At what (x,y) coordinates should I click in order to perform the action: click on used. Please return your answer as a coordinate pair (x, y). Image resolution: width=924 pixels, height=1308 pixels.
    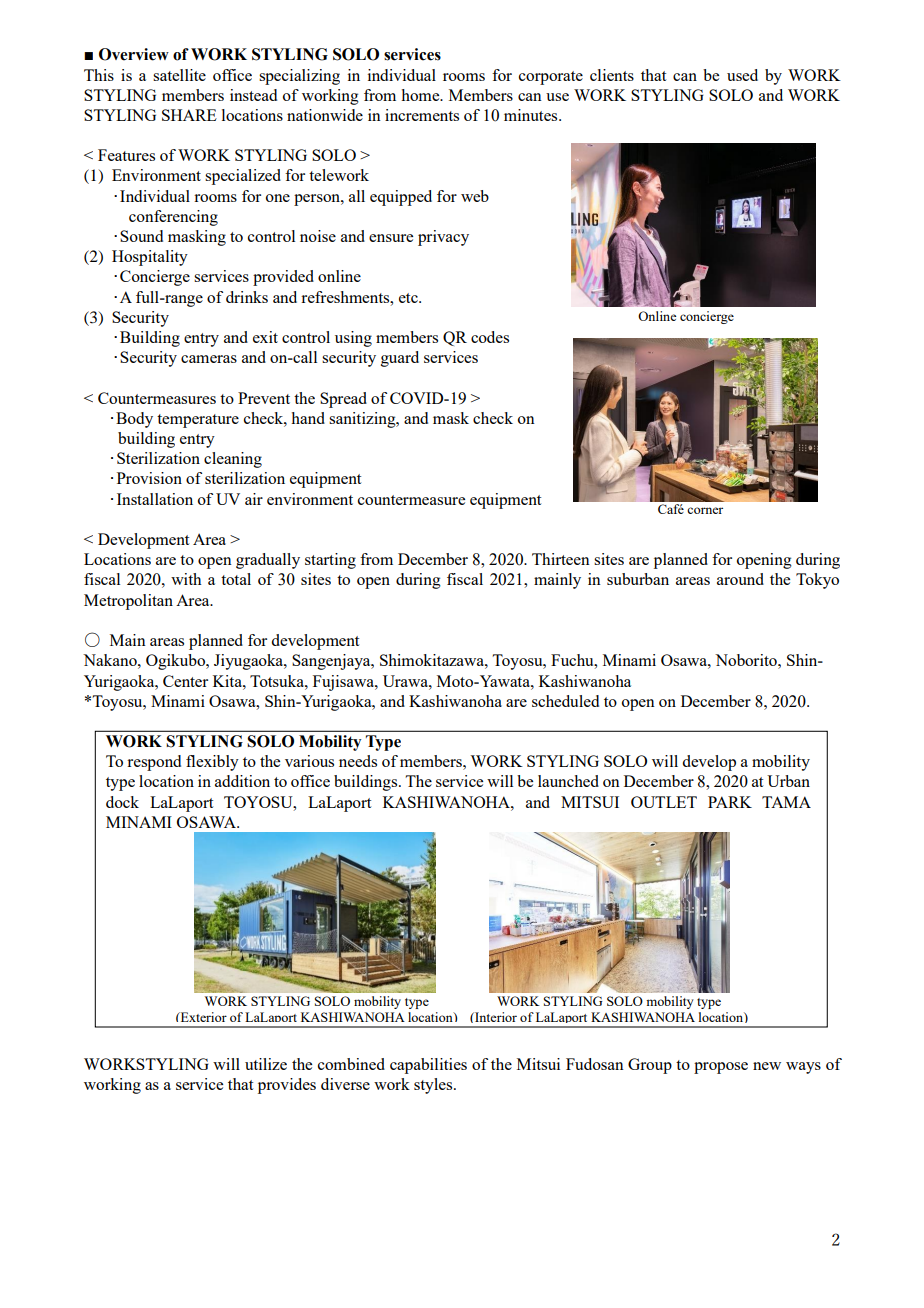
    Looking at the image, I should click on (742, 75).
